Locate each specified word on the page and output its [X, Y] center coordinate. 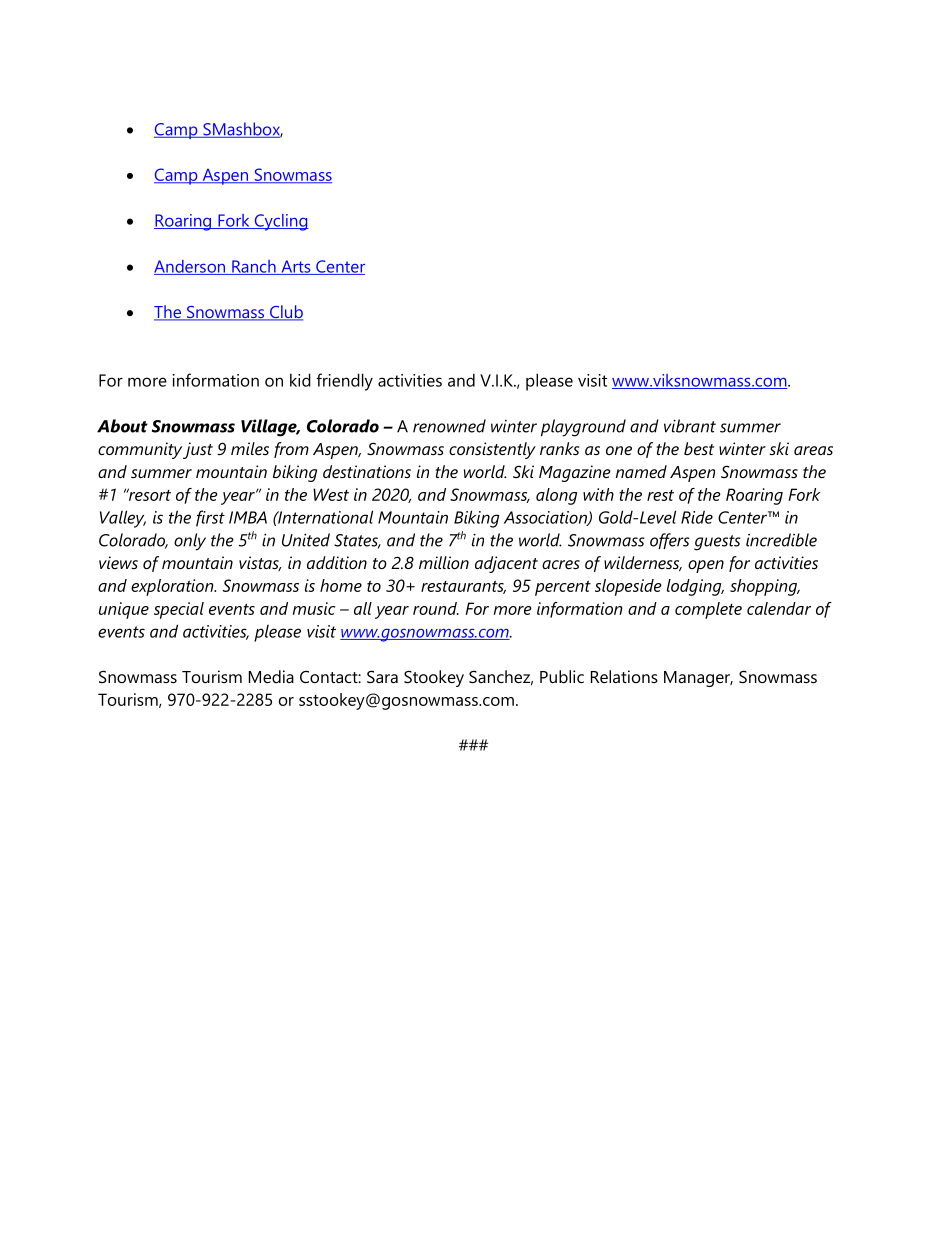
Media [271, 676]
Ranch [254, 267]
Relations [624, 676]
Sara [382, 676]
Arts [296, 267]
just [198, 450]
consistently [492, 450]
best [699, 448]
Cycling [280, 222]
